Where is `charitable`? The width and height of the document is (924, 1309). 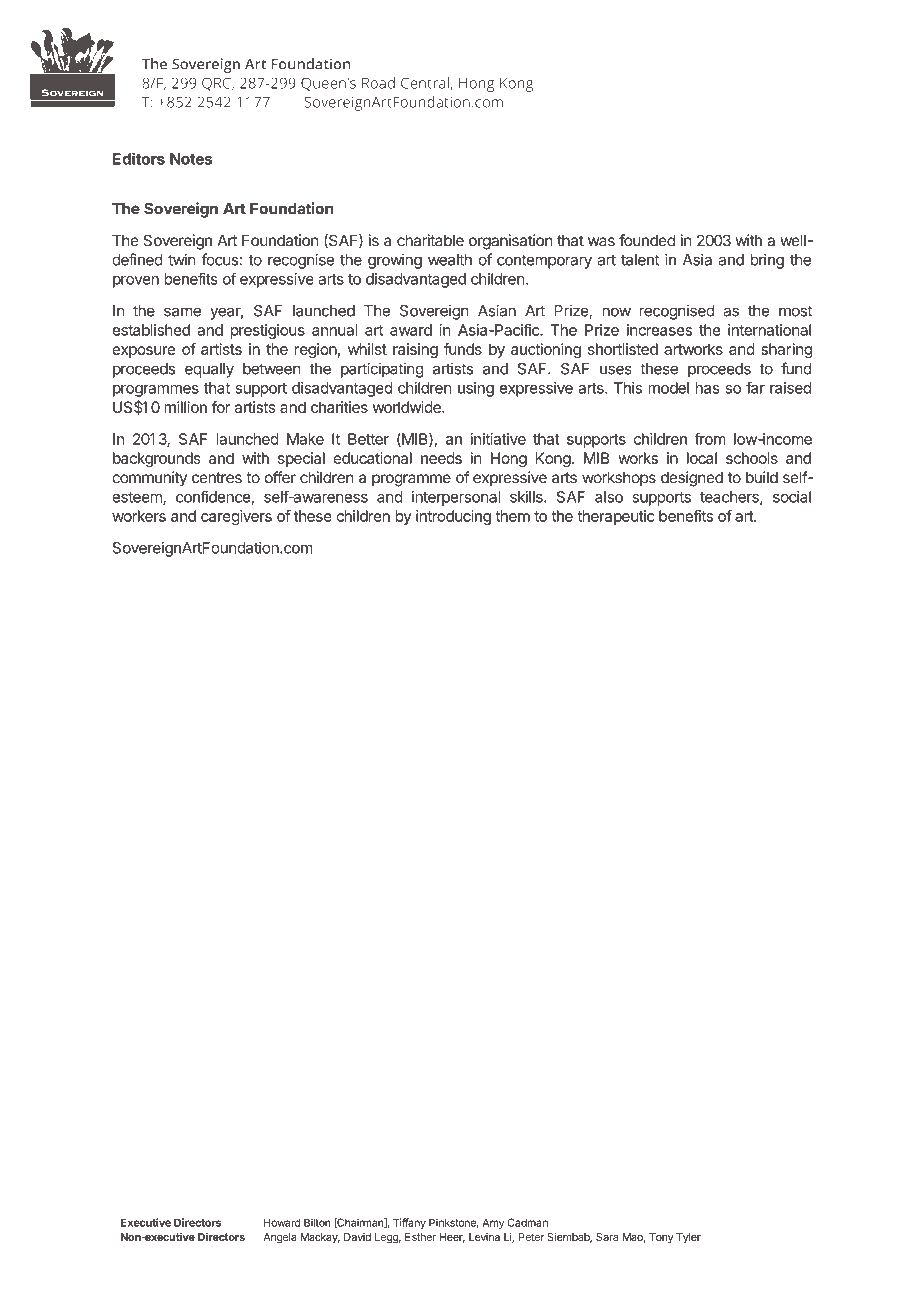
charitable is located at coordinates (430, 240).
